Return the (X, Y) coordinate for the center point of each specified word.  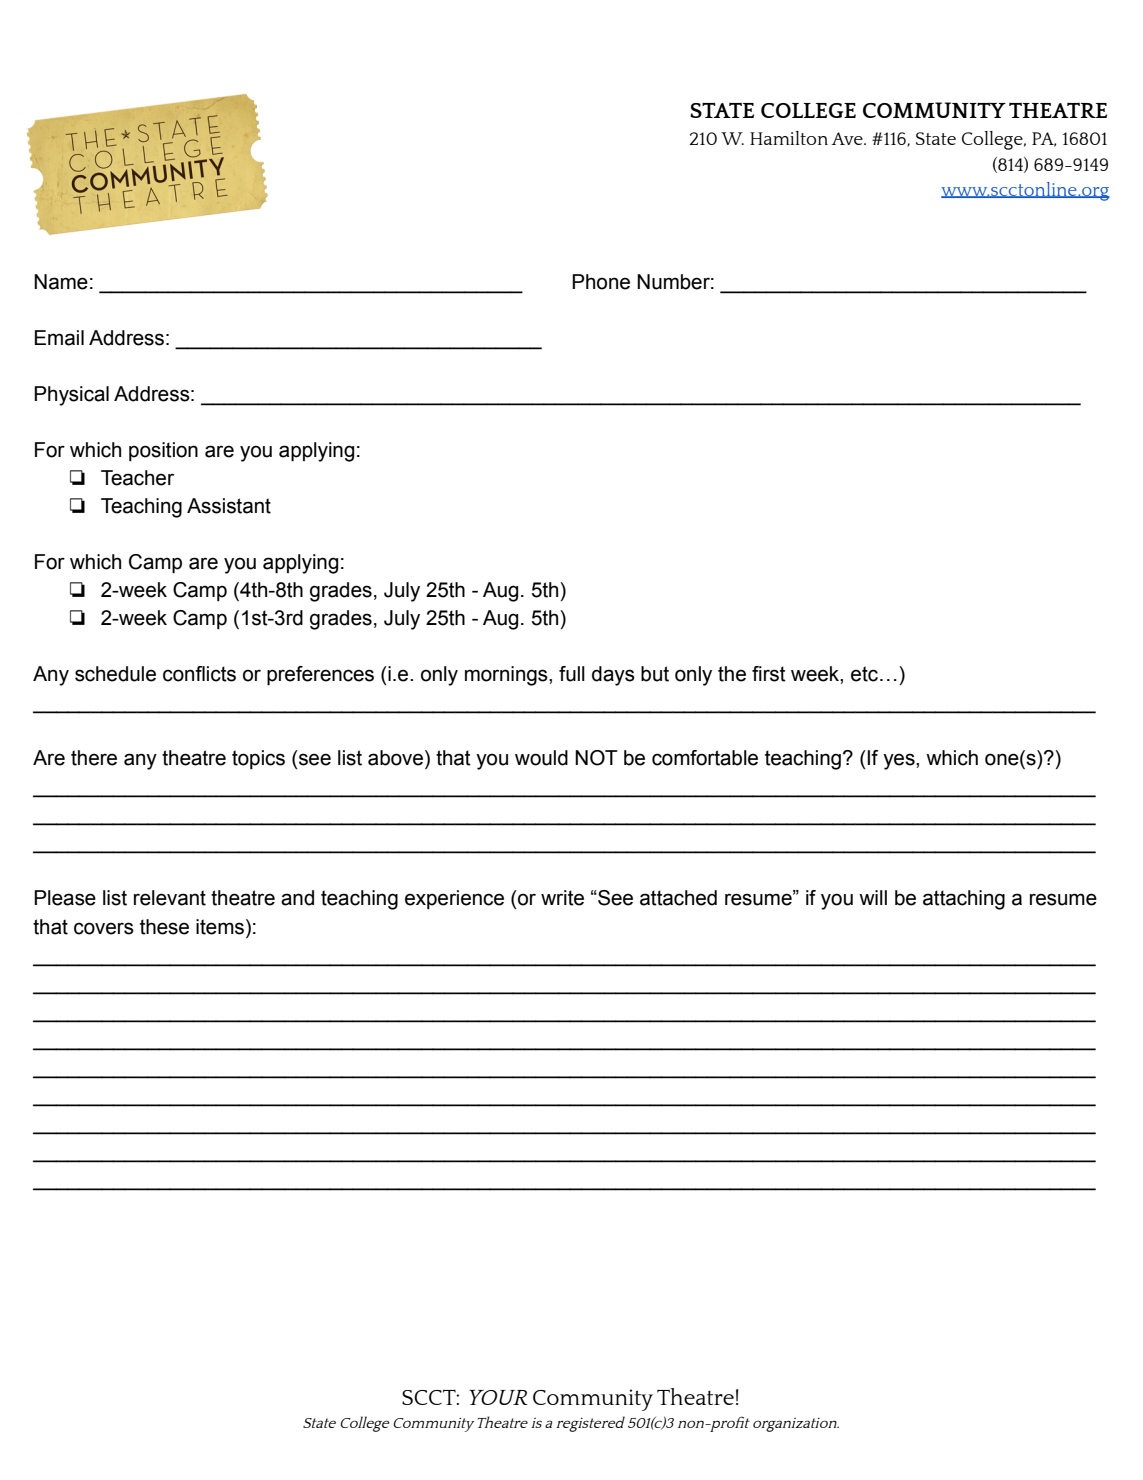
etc (864, 674)
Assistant (229, 506)
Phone (601, 282)
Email (59, 338)
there (94, 758)
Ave (848, 138)
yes (900, 761)
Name (61, 282)
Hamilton (789, 138)
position (163, 451)
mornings (507, 676)
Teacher (137, 478)
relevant (170, 898)
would (541, 758)
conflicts (199, 674)
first (769, 674)
